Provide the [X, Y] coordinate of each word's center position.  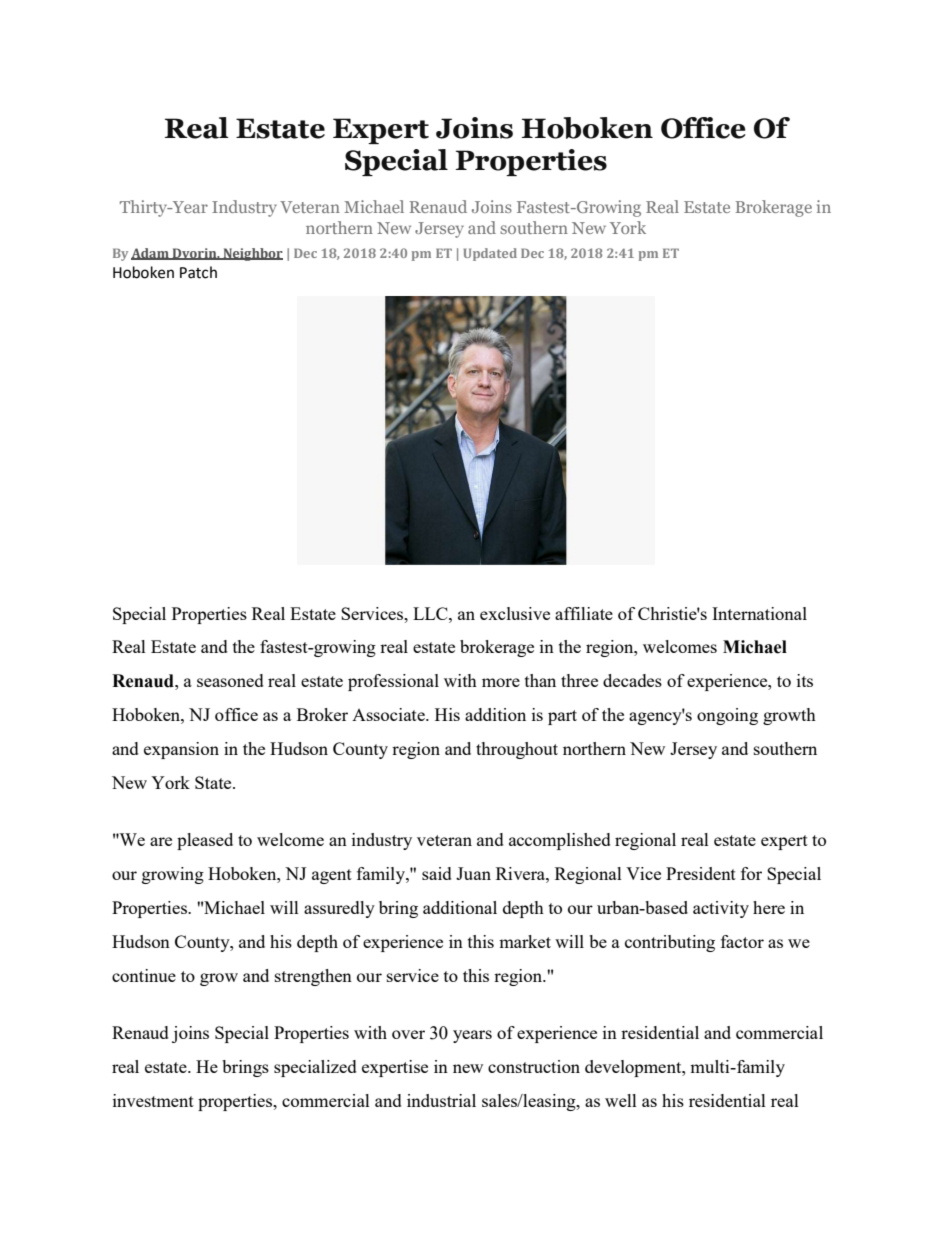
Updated [490, 254]
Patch [198, 272]
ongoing [727, 716]
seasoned [230, 680]
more [501, 682]
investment [153, 1100]
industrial [441, 1100]
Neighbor [252, 254]
